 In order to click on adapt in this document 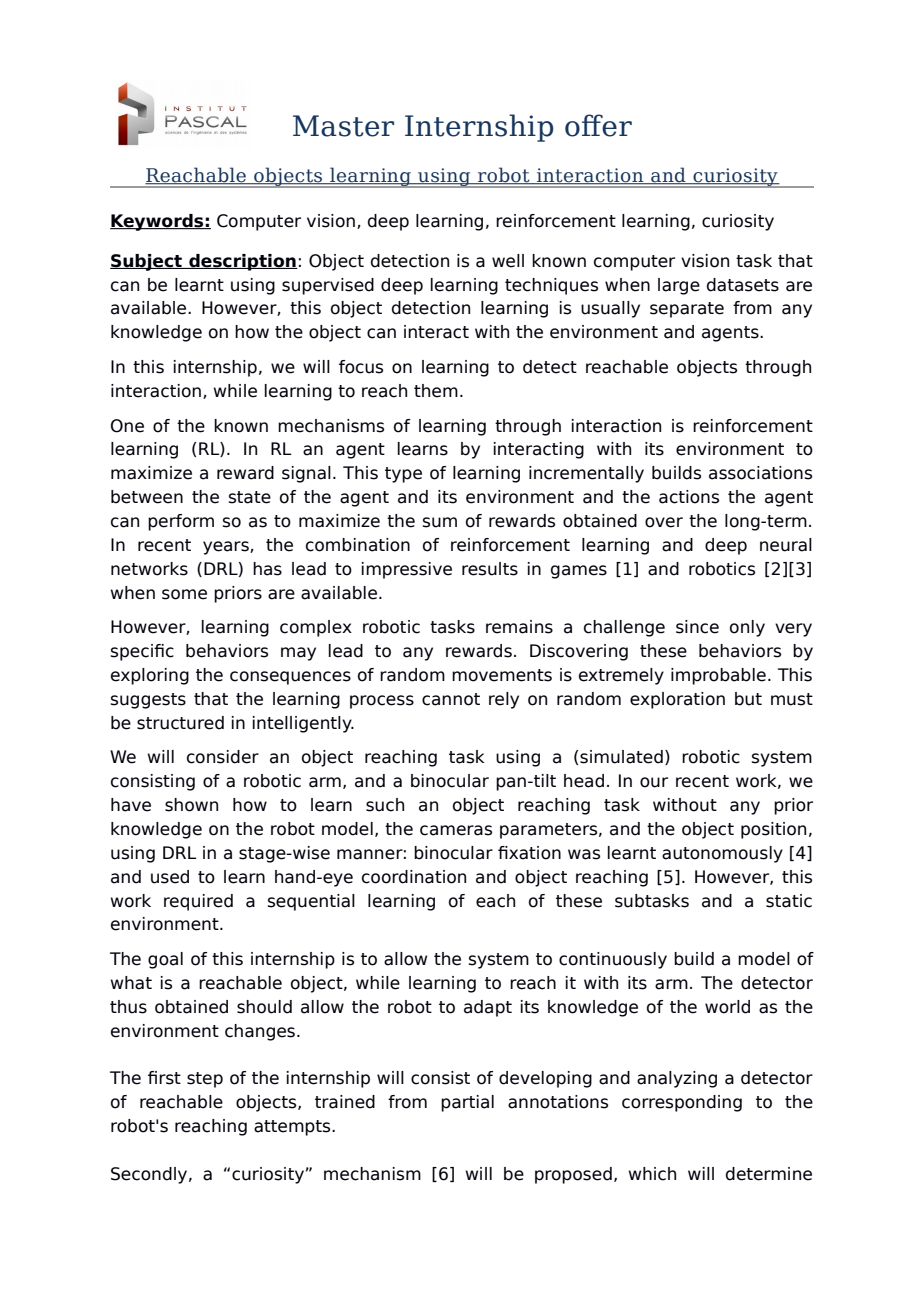, I will do `click(488, 1008)`.
